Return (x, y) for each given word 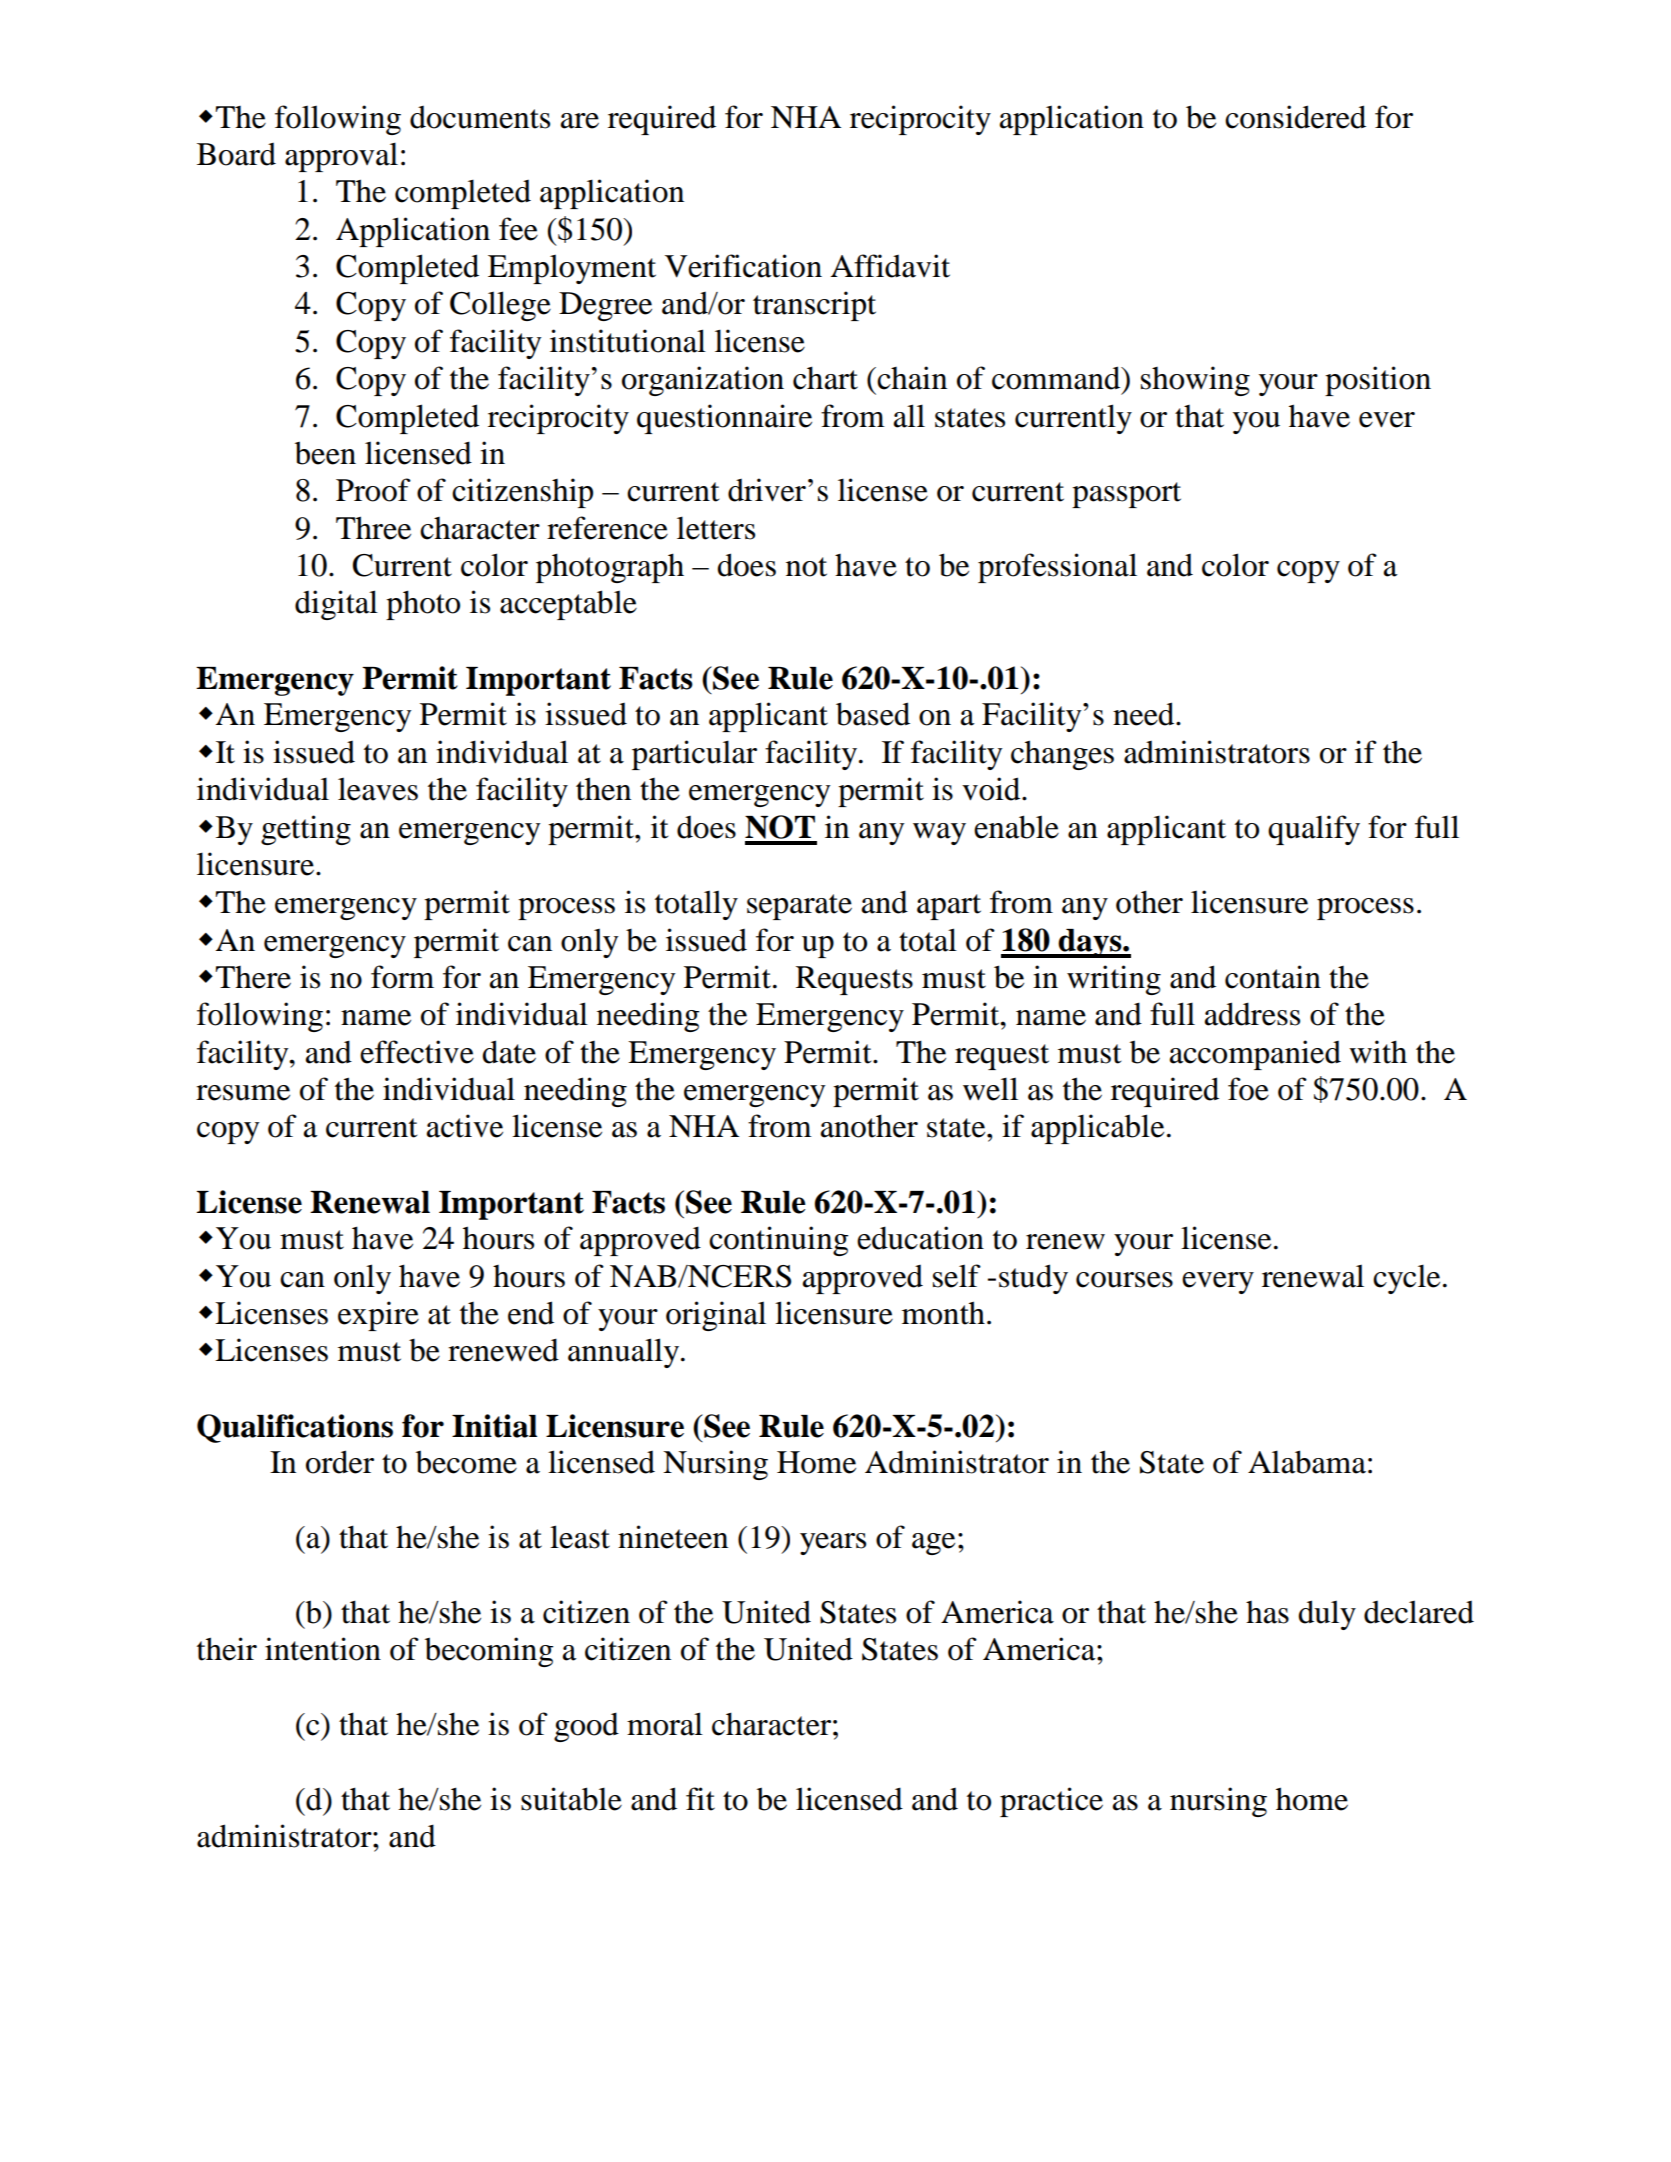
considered (1295, 117)
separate (799, 907)
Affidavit (890, 266)
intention (323, 1649)
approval (341, 157)
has (1267, 1612)
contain (1273, 977)
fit (700, 1799)
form (402, 977)
